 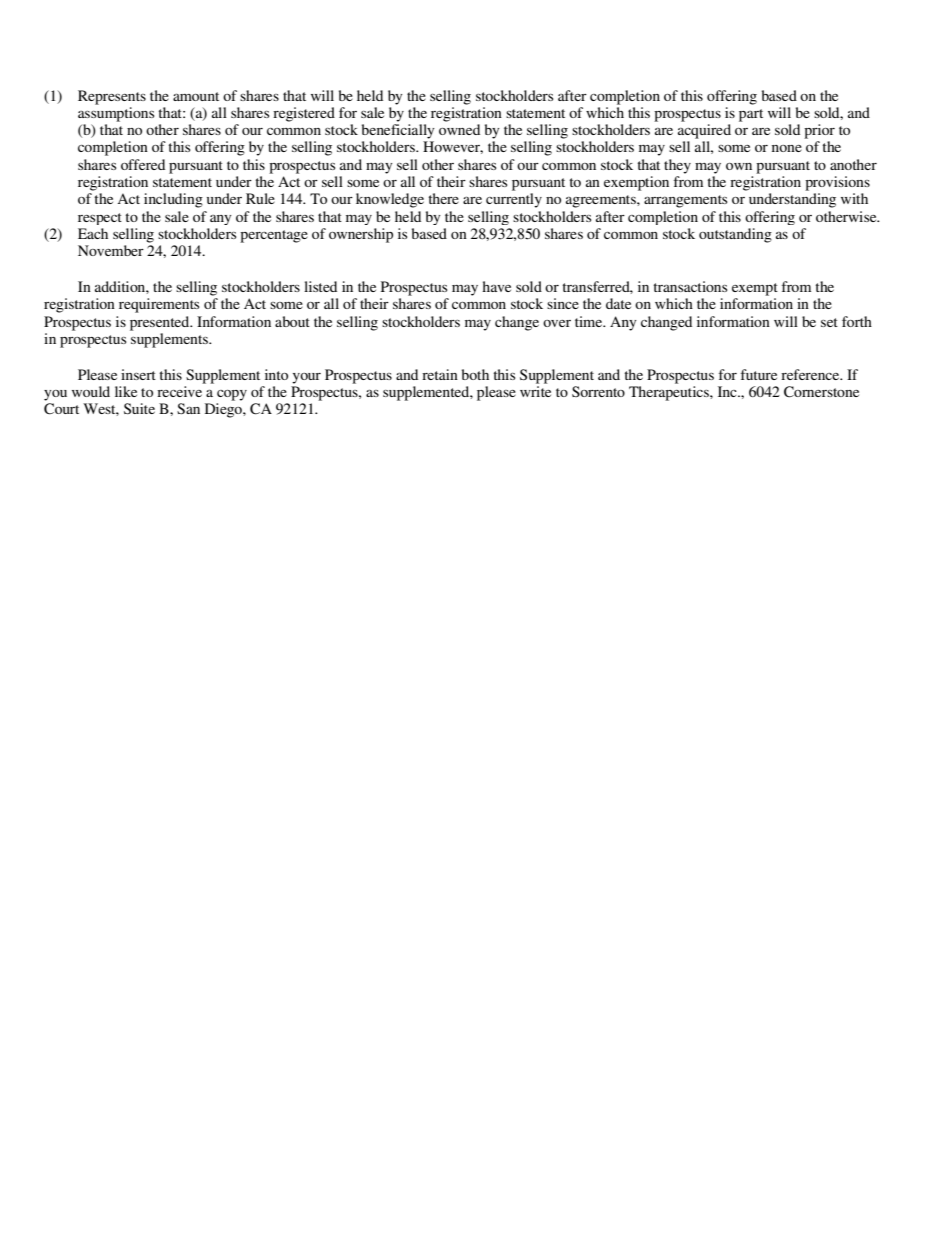 What do you see at coordinates (361, 235) in the document?
I see `ownership` at bounding box center [361, 235].
